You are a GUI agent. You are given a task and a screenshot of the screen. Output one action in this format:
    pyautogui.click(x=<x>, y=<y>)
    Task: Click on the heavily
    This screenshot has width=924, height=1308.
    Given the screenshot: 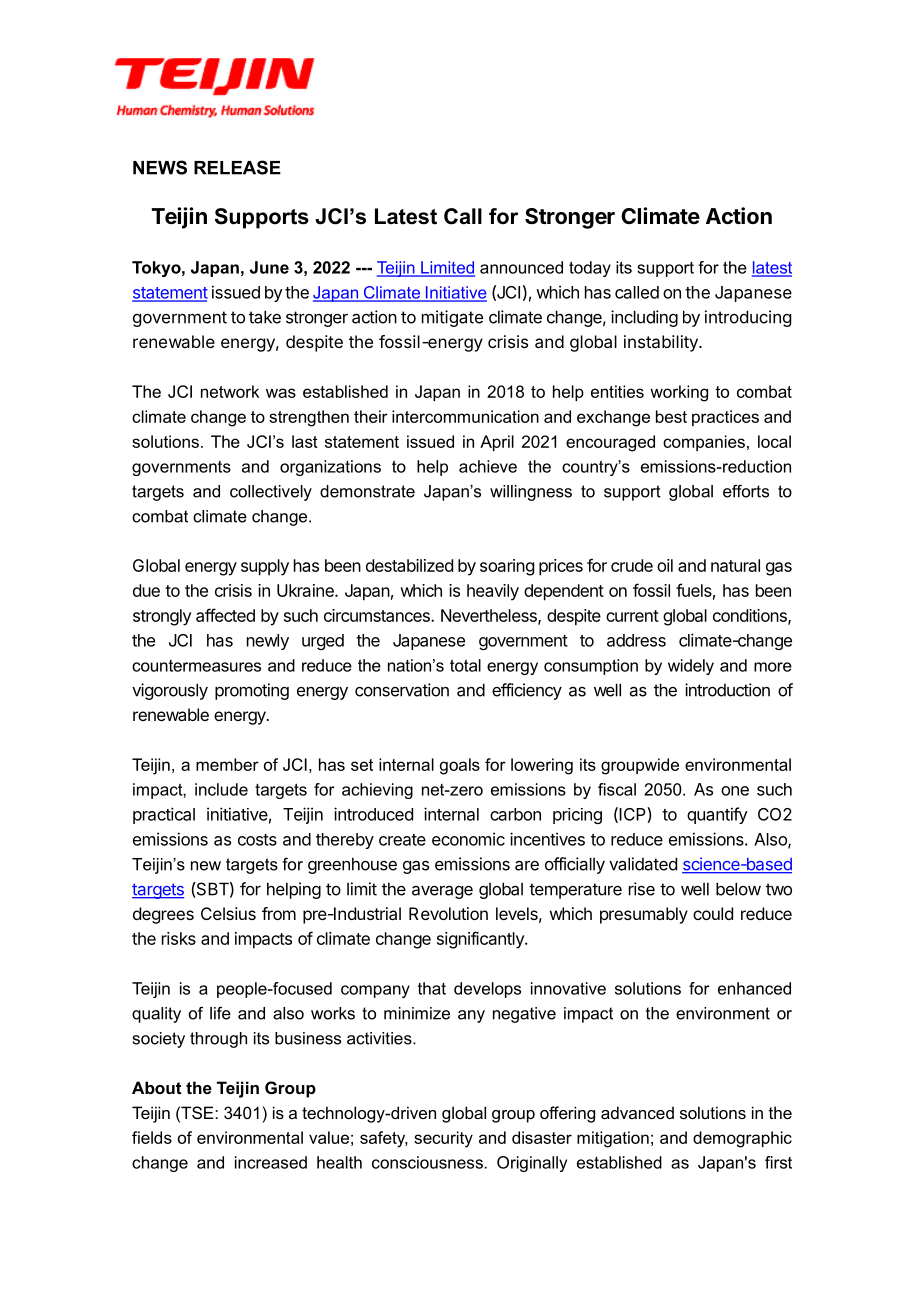 What is the action you would take?
    pyautogui.click(x=493, y=592)
